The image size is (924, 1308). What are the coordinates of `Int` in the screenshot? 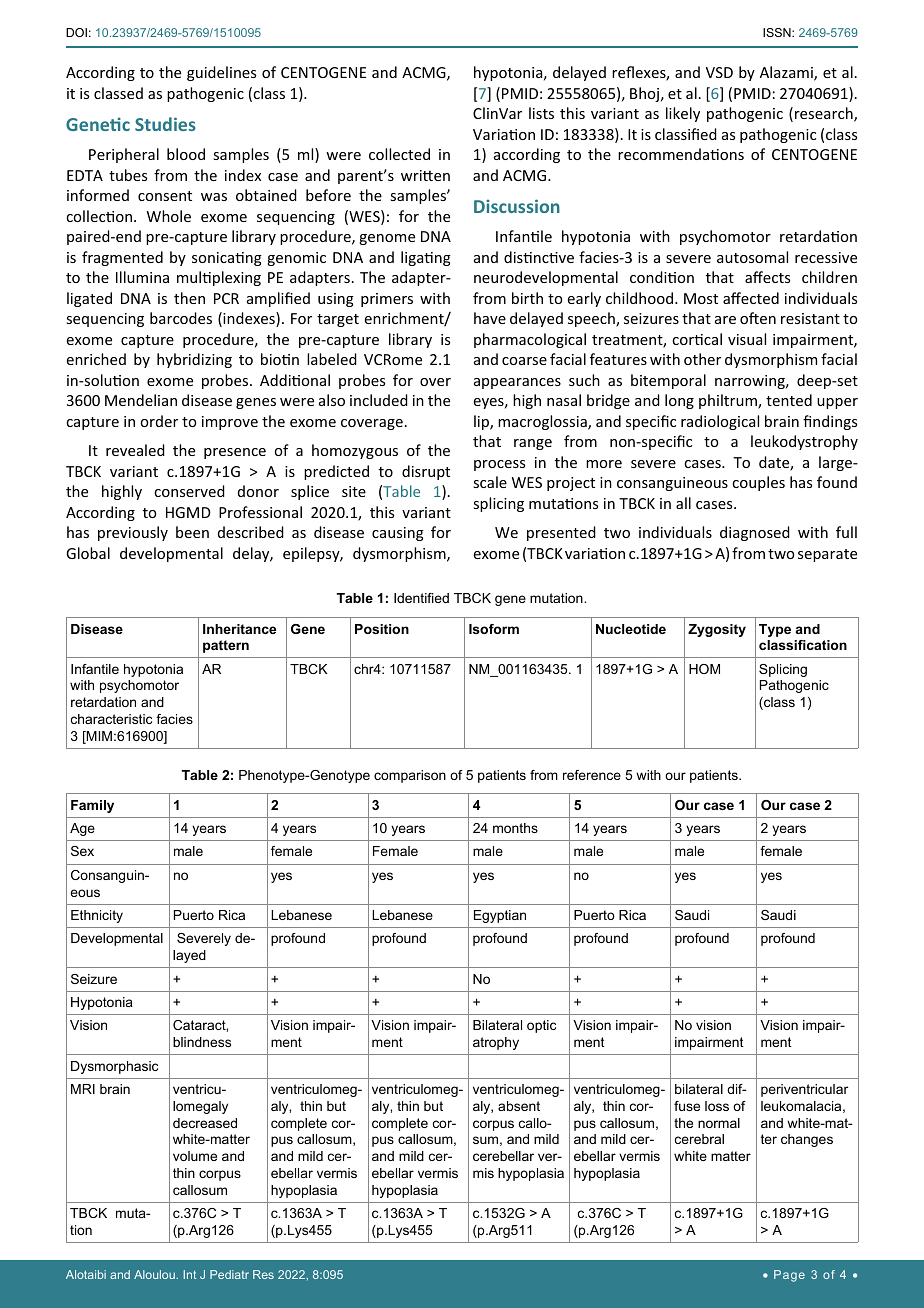 It's located at (189, 1274).
